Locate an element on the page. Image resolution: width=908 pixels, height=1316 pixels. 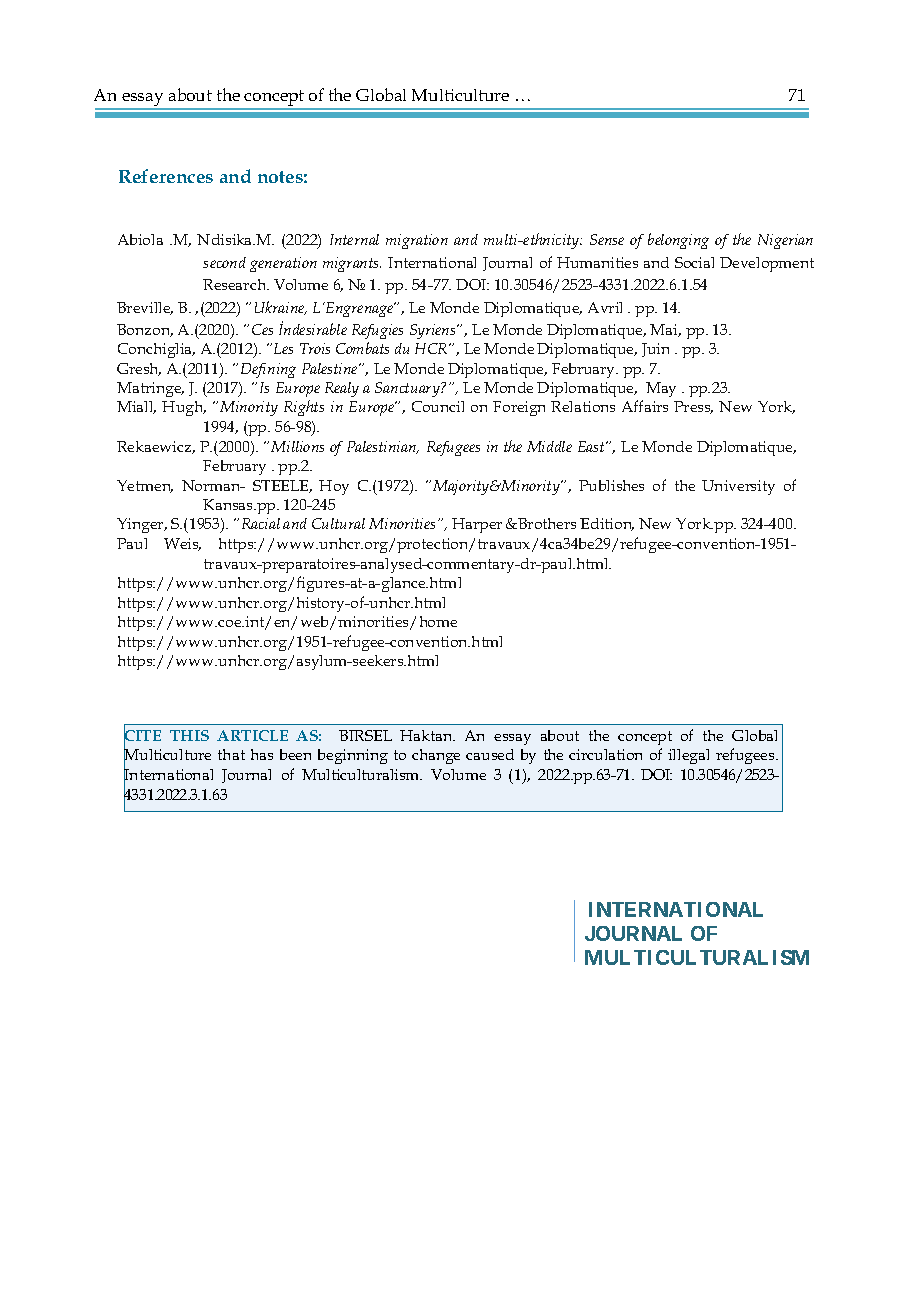
References is located at coordinates (166, 176).
